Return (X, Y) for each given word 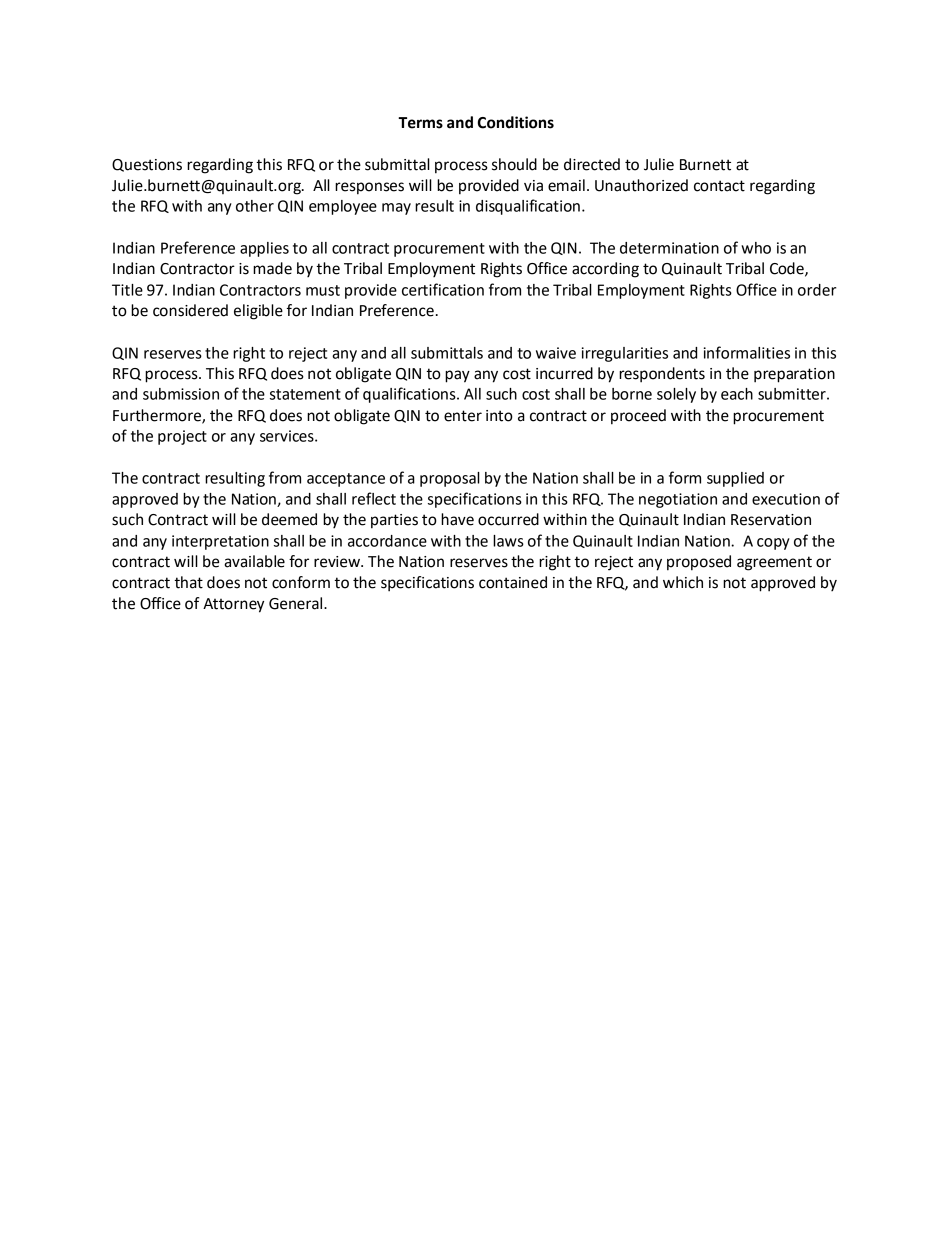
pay (457, 376)
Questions (147, 165)
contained (513, 582)
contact (719, 186)
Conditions (516, 122)
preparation (794, 375)
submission (181, 394)
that (188, 582)
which (683, 582)
